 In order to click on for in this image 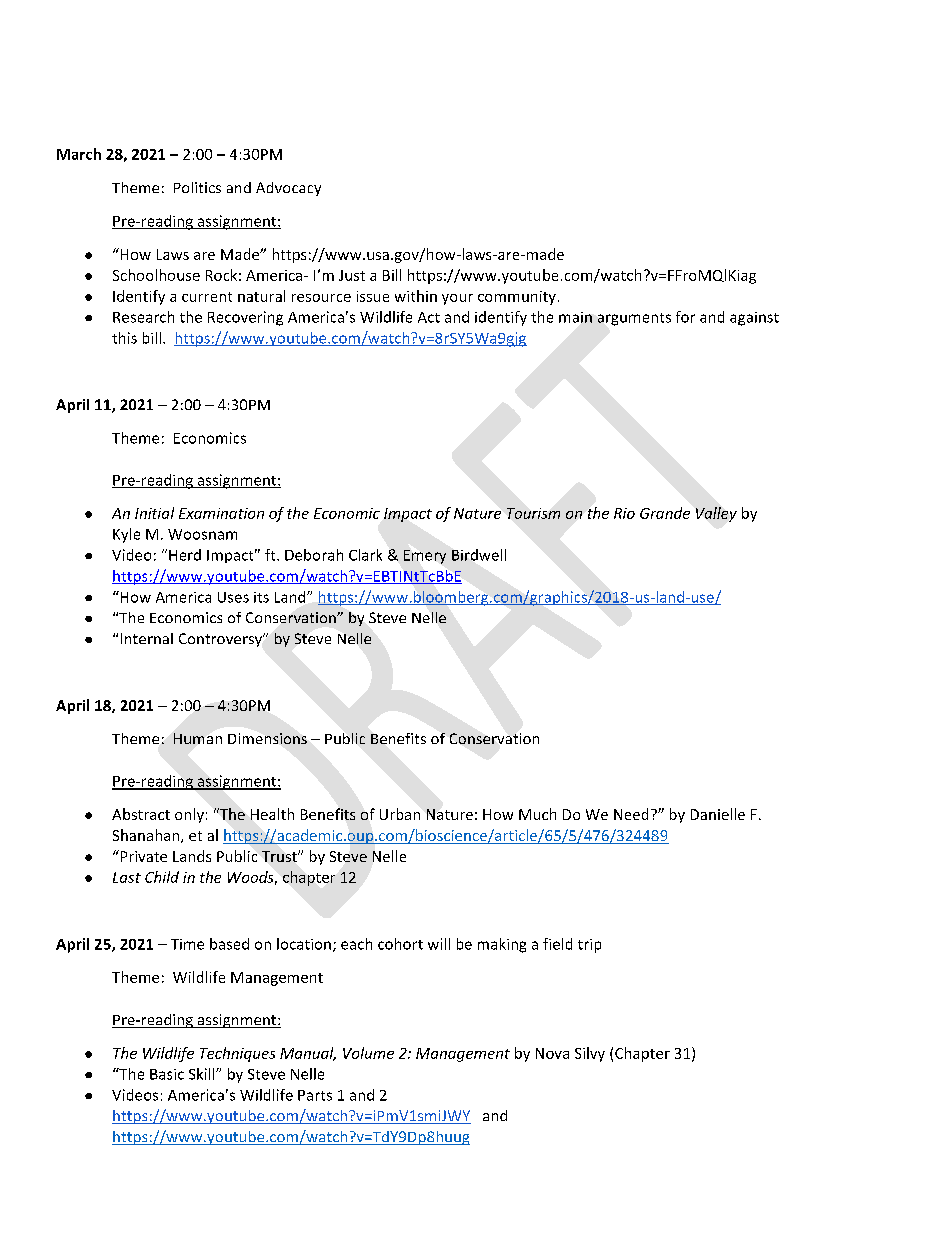, I will do `click(685, 317)`.
